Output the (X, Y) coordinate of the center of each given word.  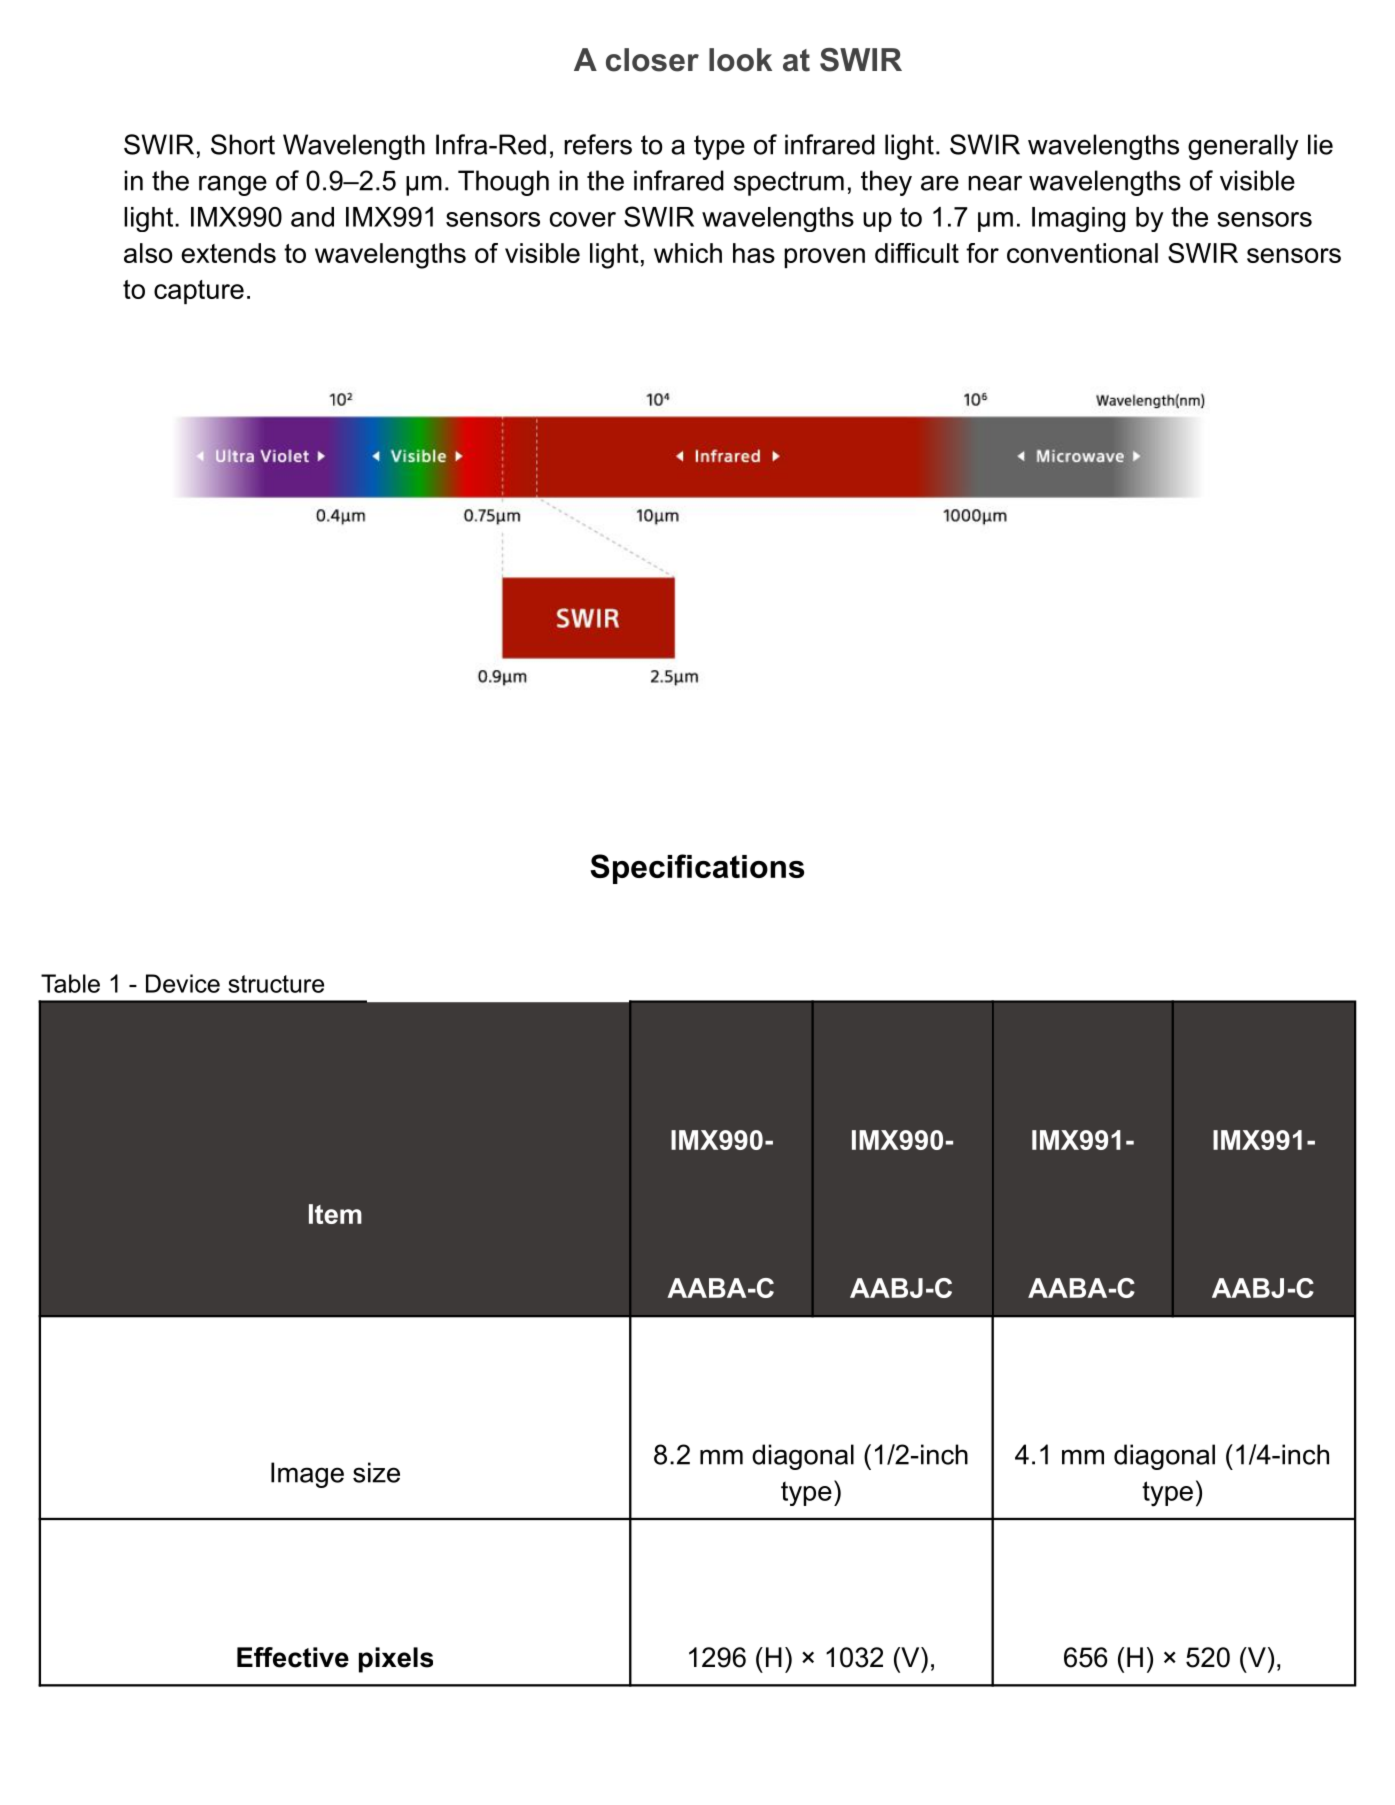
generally (1243, 147)
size (376, 1472)
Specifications (697, 869)
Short (243, 144)
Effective (293, 1657)
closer (652, 60)
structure (276, 984)
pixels (396, 1660)
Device (183, 983)
